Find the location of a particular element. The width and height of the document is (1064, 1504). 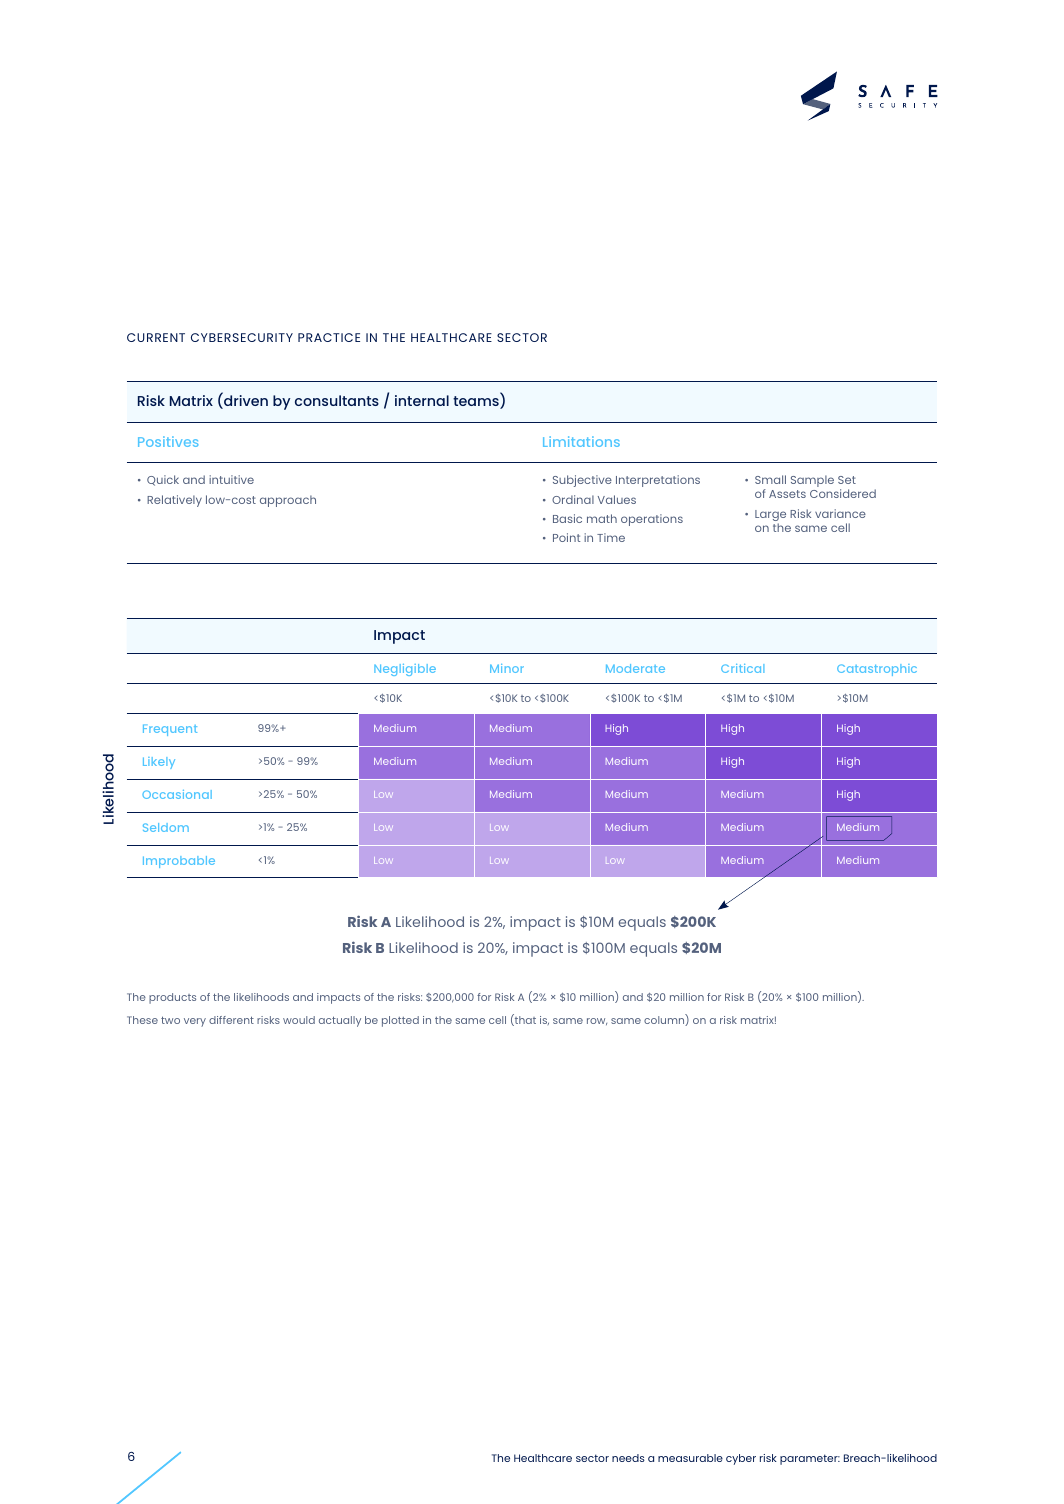

measurable is located at coordinates (690, 1458).
